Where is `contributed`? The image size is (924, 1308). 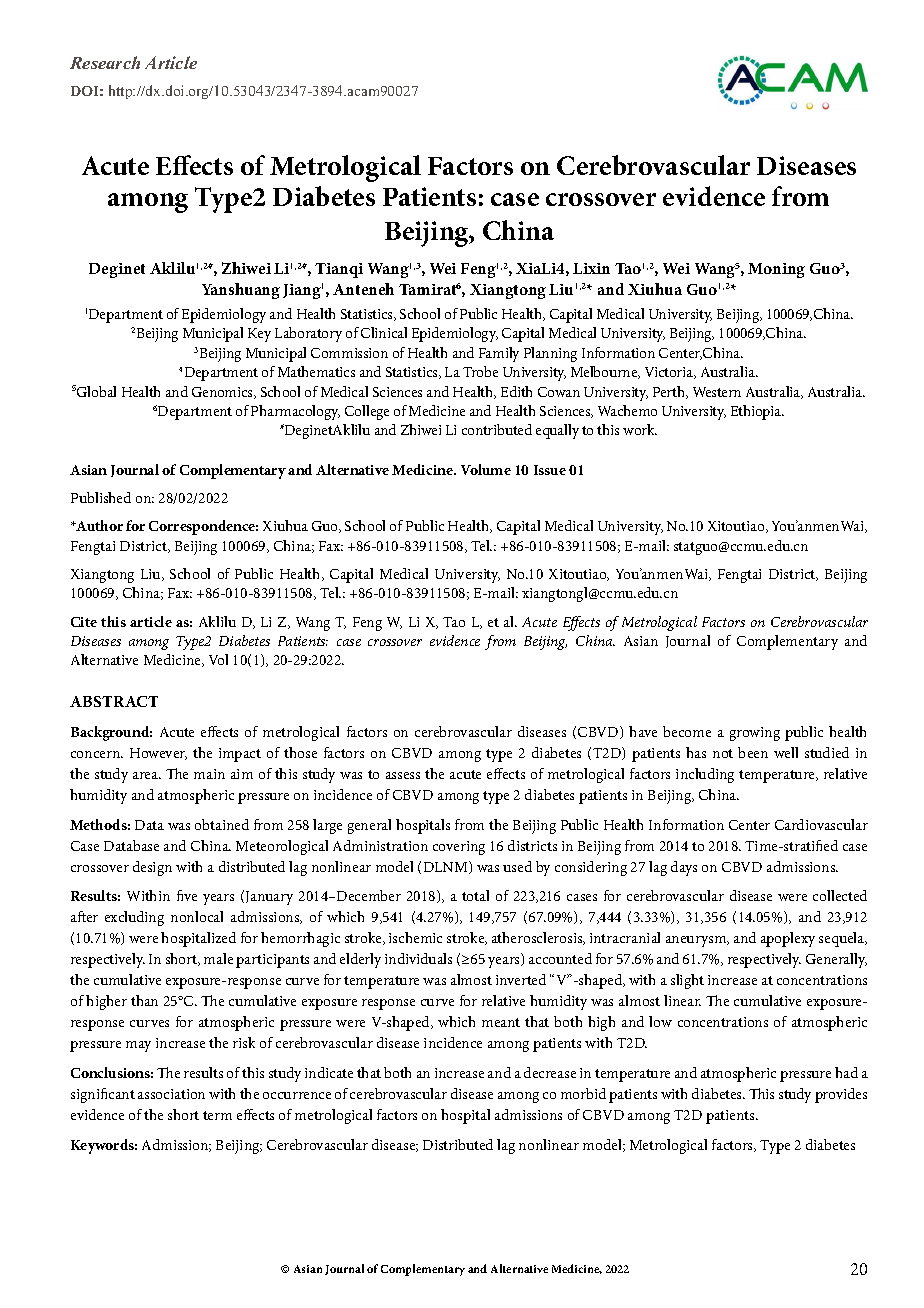 contributed is located at coordinates (497, 429).
